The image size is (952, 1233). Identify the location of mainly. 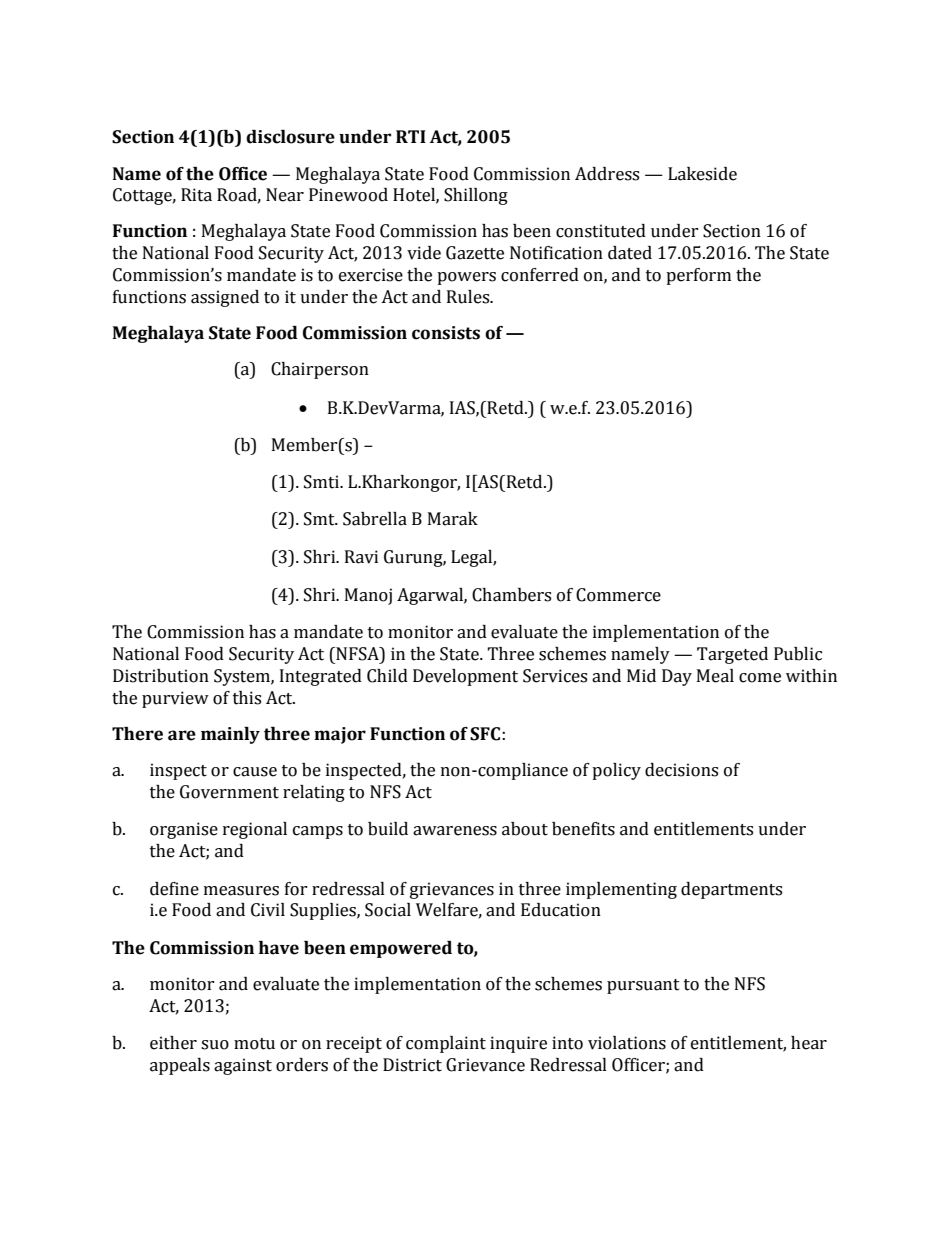
(230, 735).
